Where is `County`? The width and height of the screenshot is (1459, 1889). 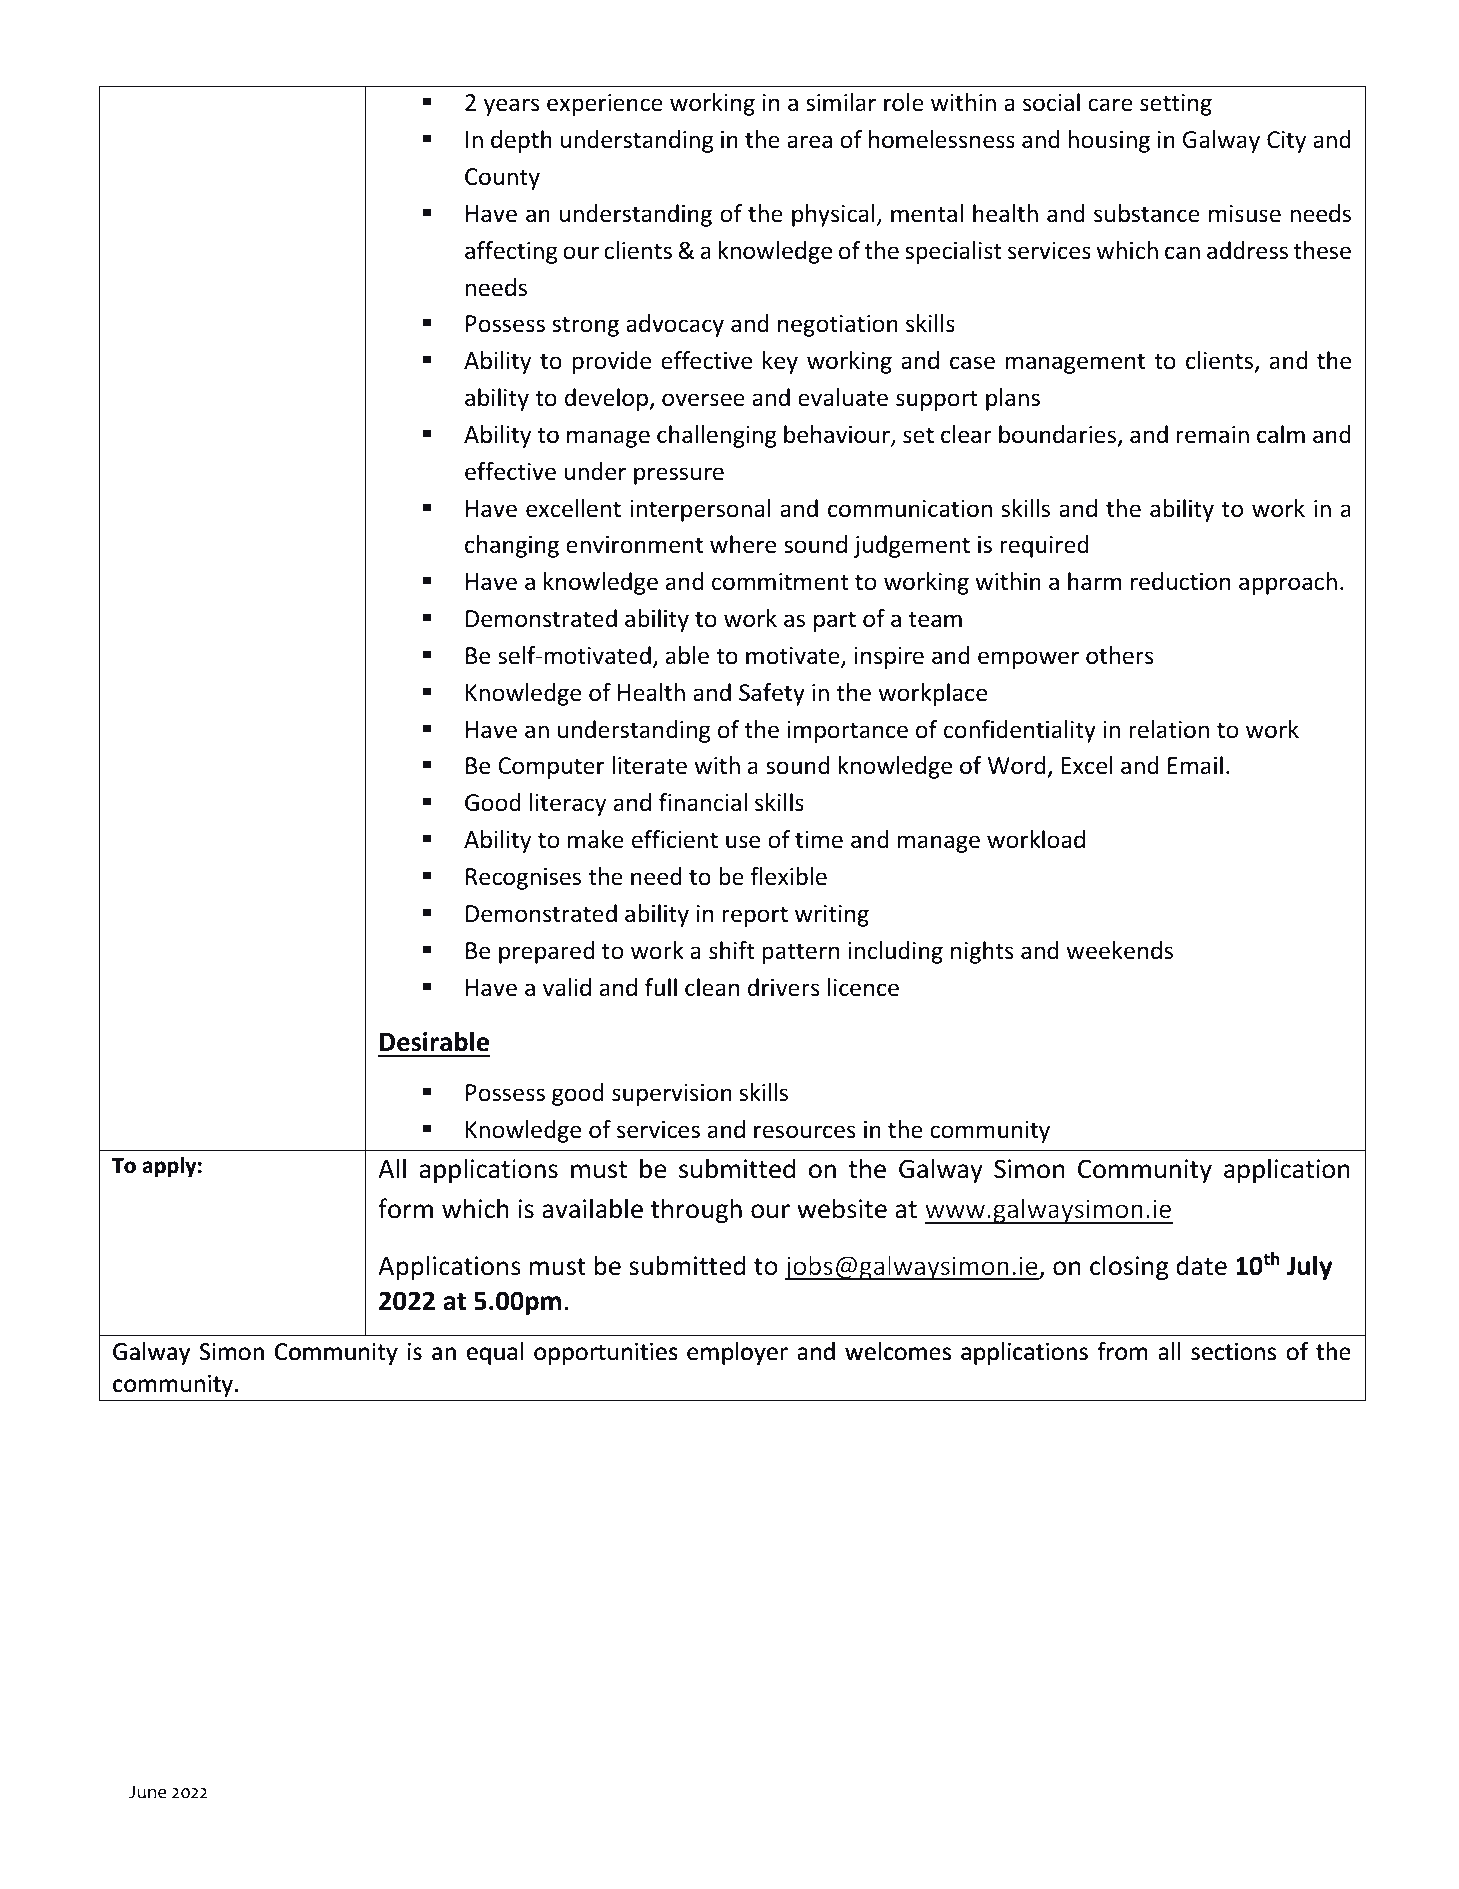 County is located at coordinates (502, 179).
